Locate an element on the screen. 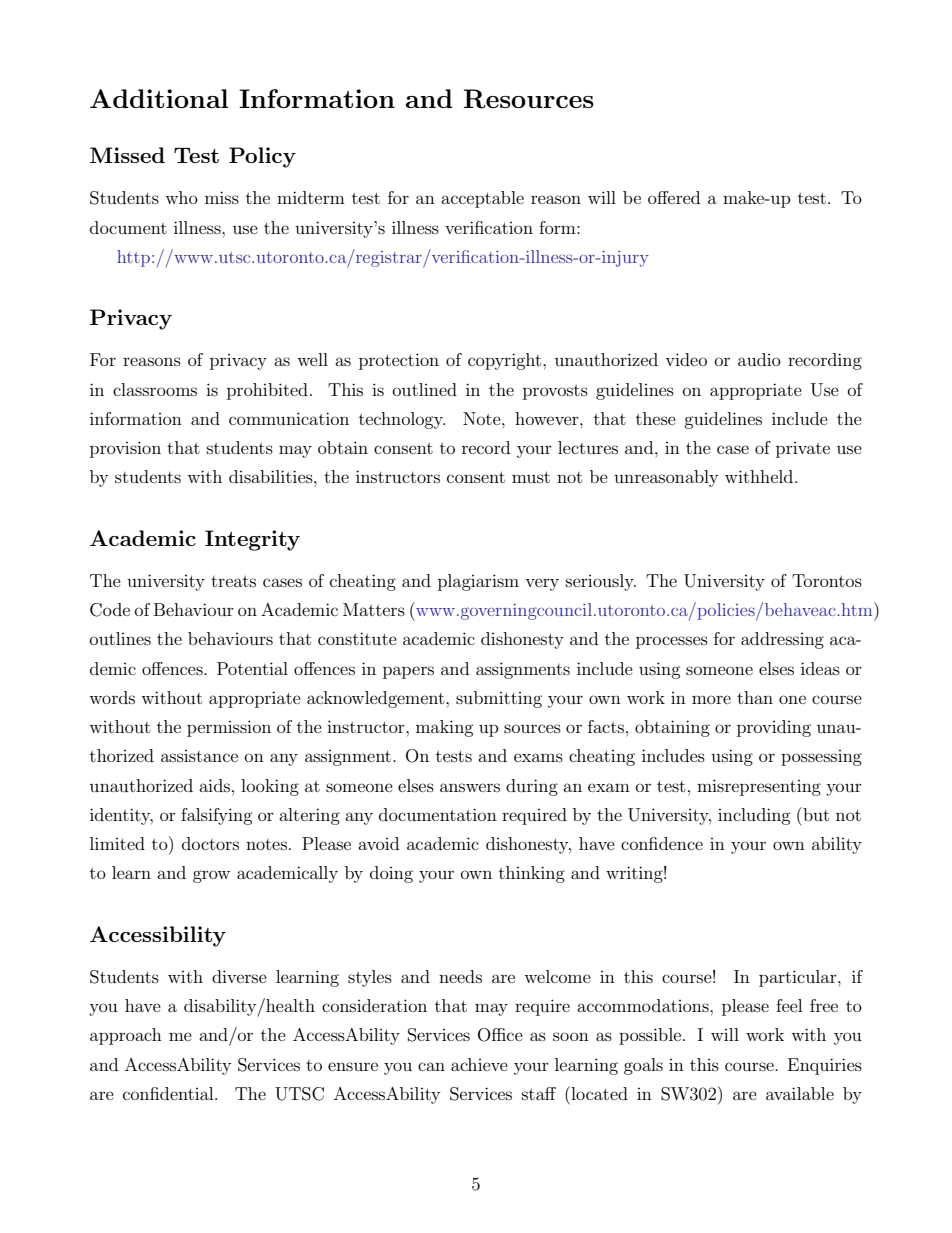 The height and width of the screenshot is (1233, 952). aids is located at coordinates (214, 785).
